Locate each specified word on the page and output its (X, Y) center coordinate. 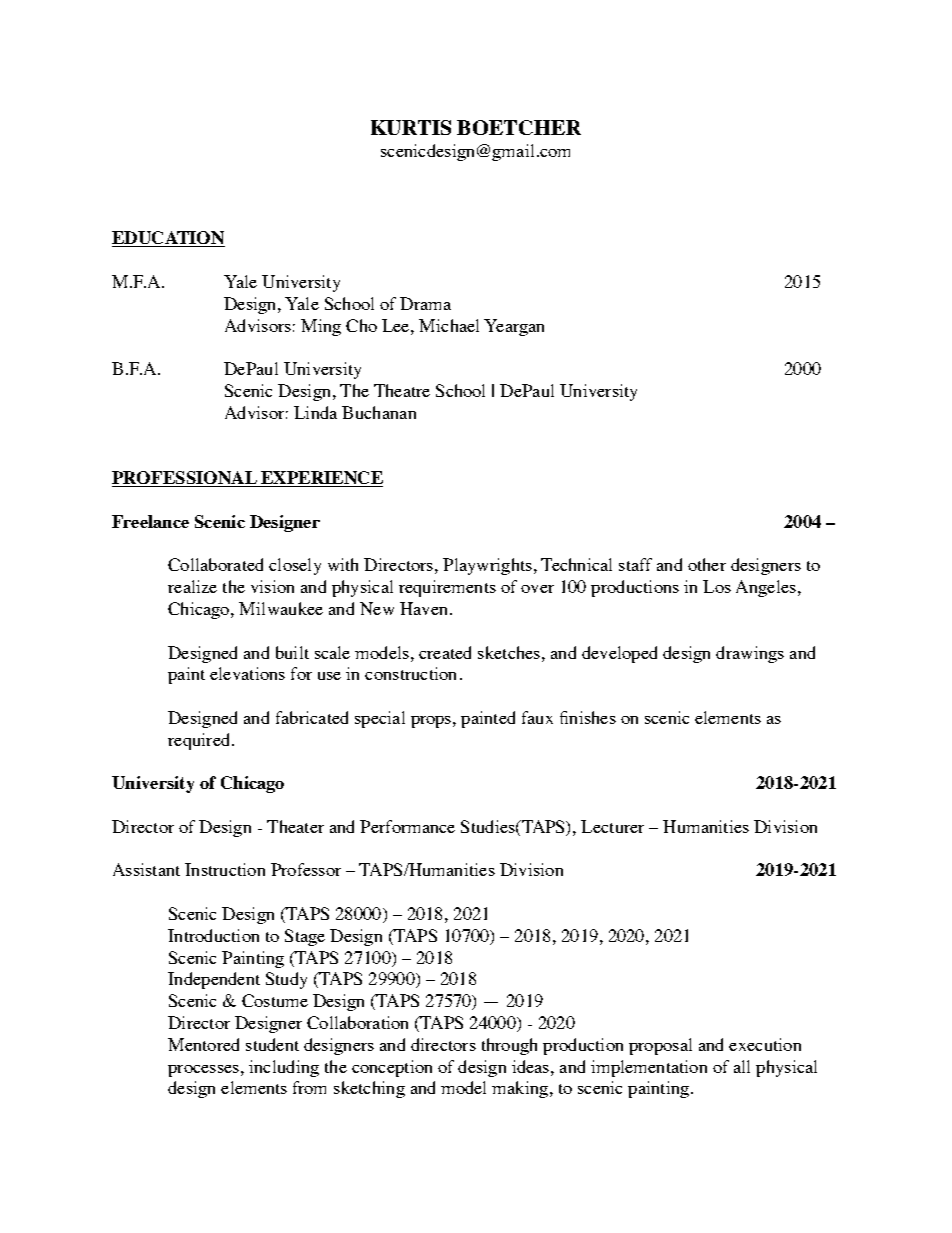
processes (203, 1071)
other (707, 564)
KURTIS (411, 127)
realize (192, 586)
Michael (449, 325)
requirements (447, 588)
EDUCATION (168, 239)
